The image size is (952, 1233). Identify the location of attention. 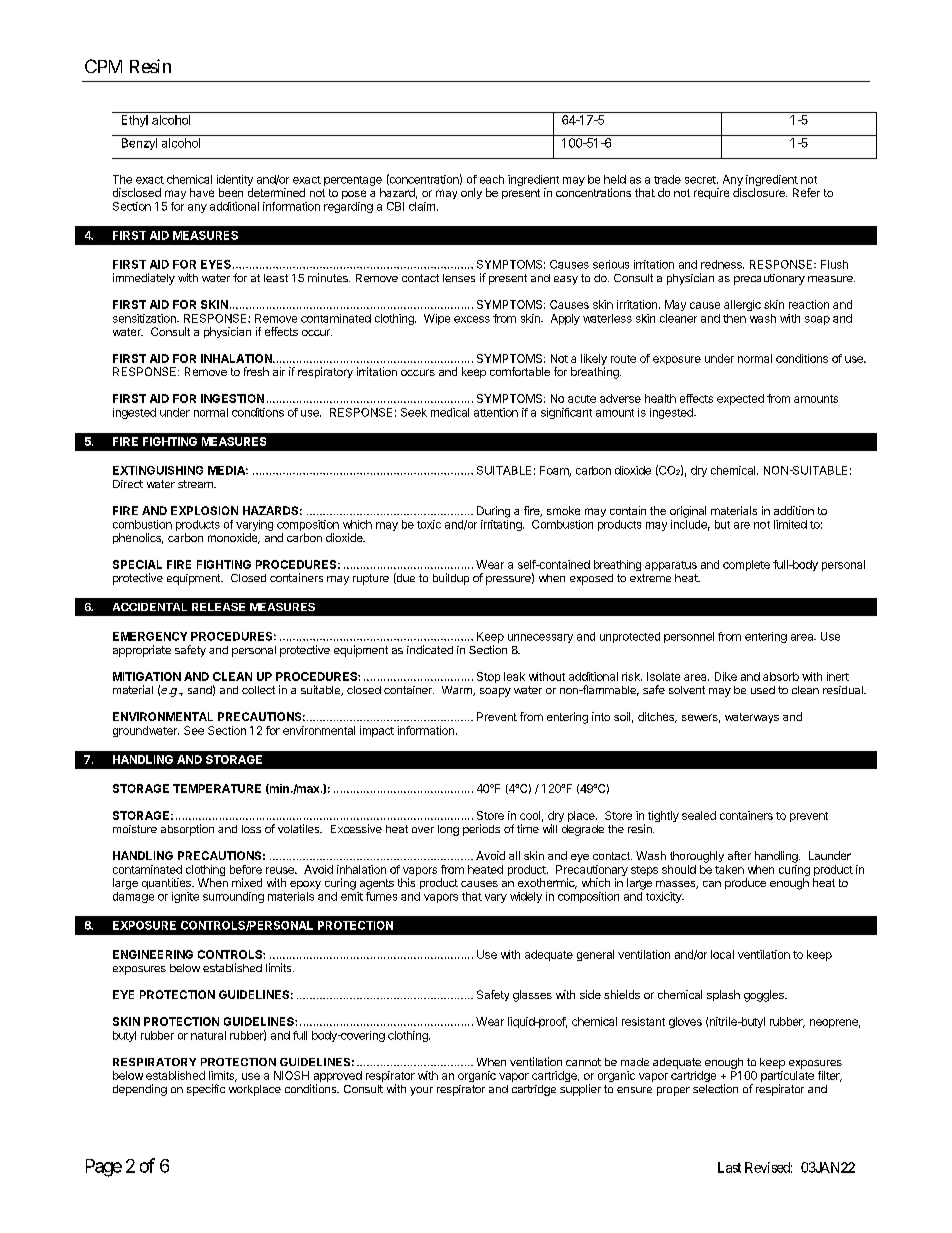
(496, 412).
